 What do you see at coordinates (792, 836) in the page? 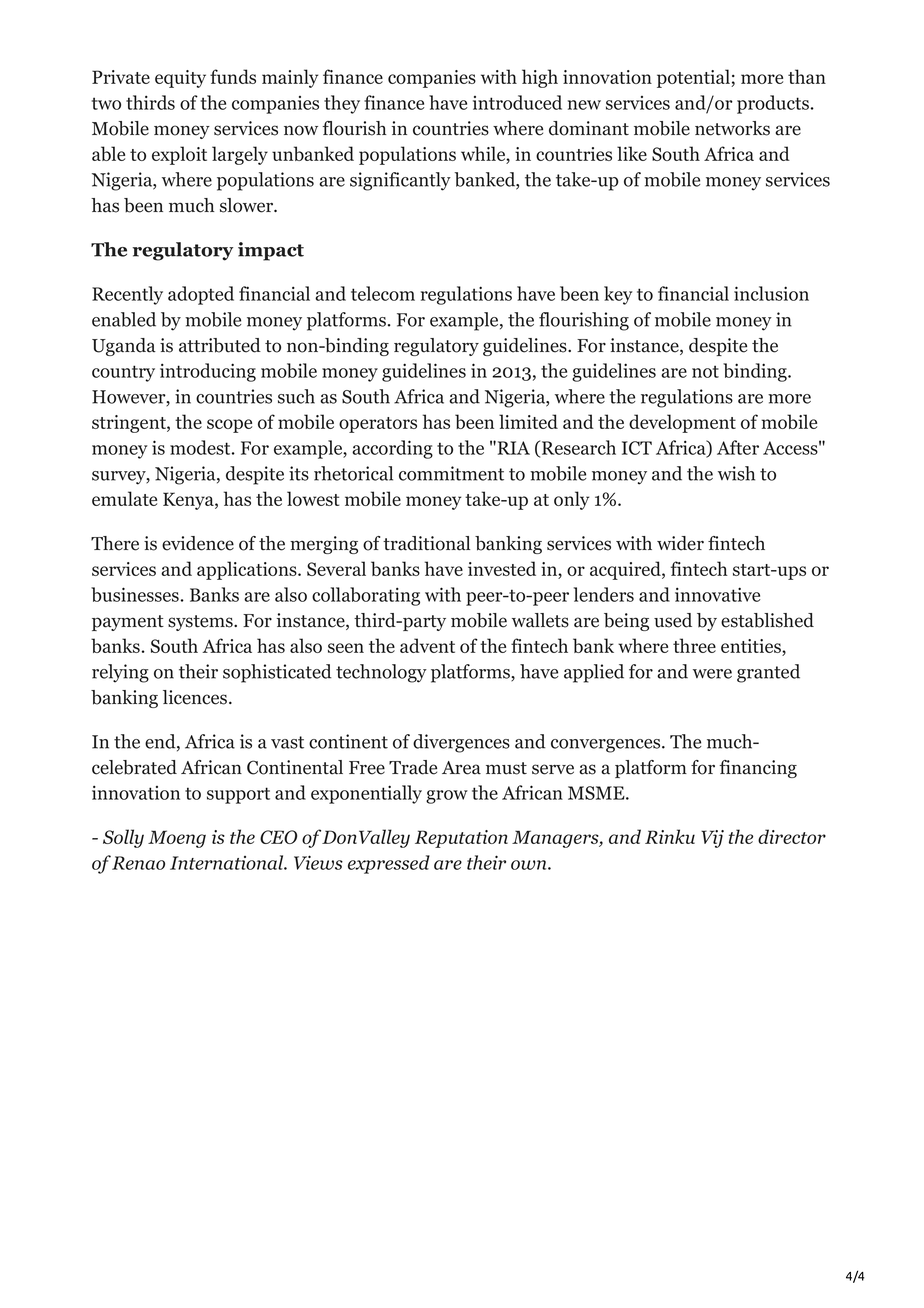
I see `director` at bounding box center [792, 836].
